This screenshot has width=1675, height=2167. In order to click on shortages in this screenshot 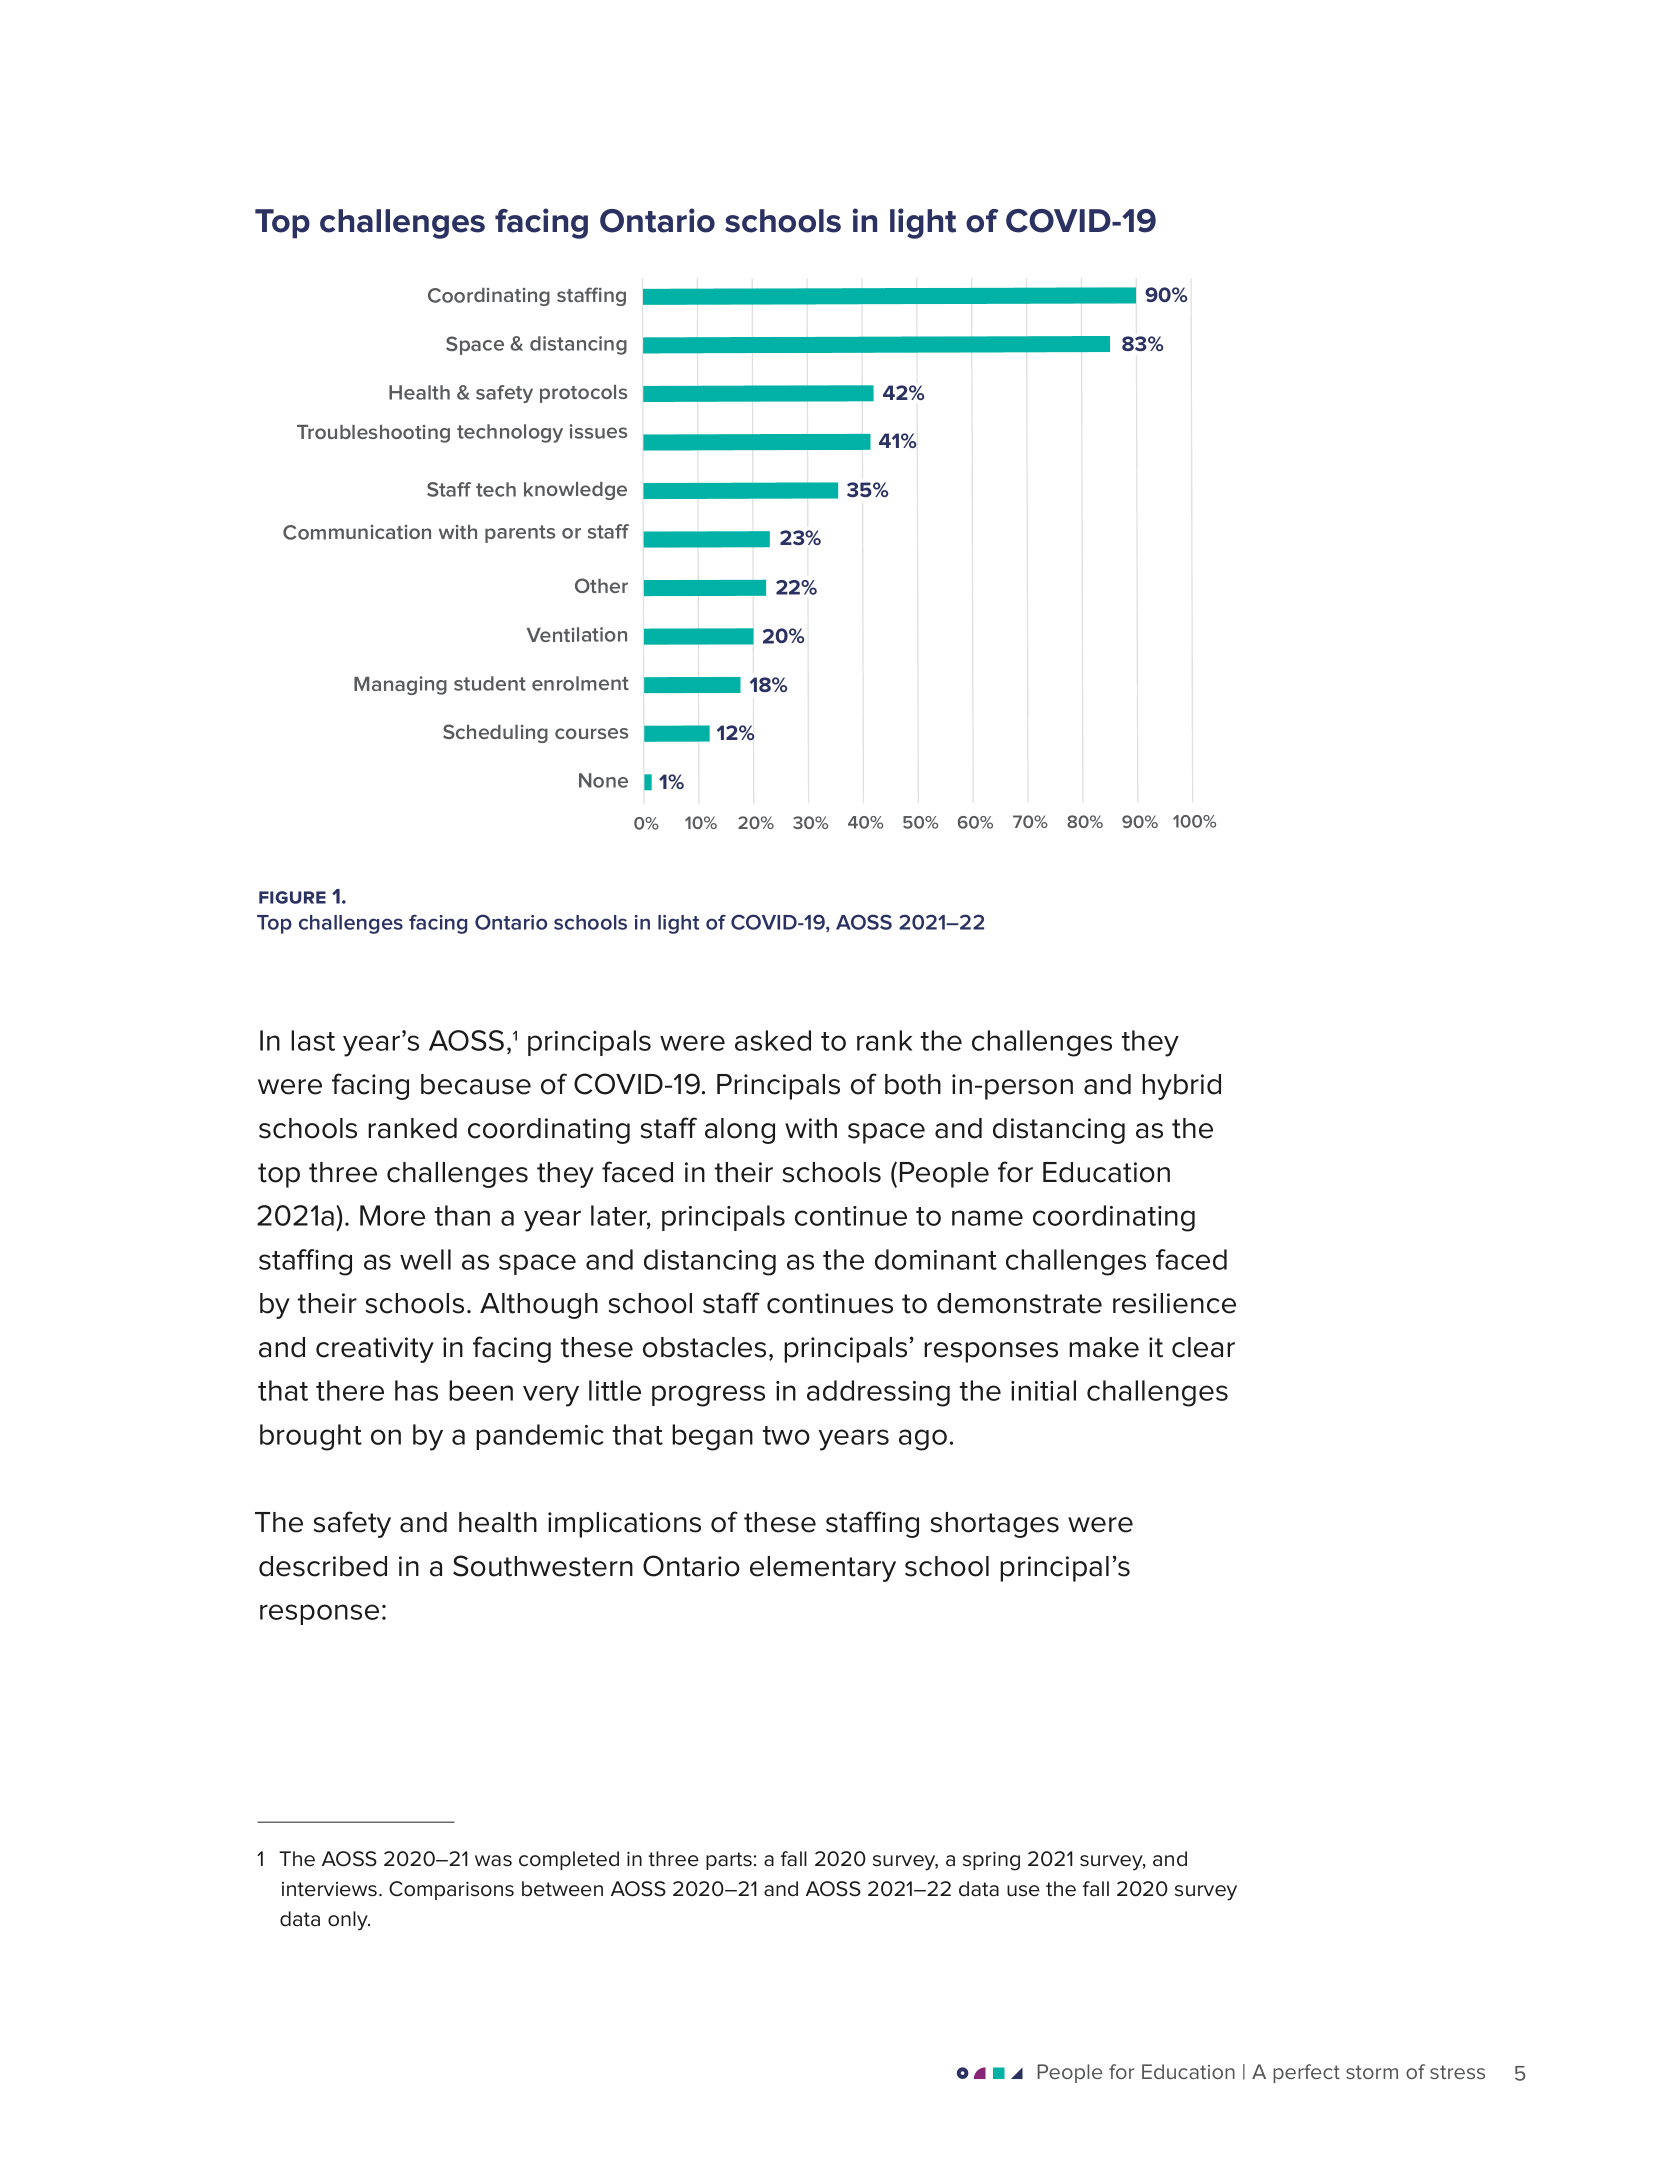, I will do `click(995, 1525)`.
